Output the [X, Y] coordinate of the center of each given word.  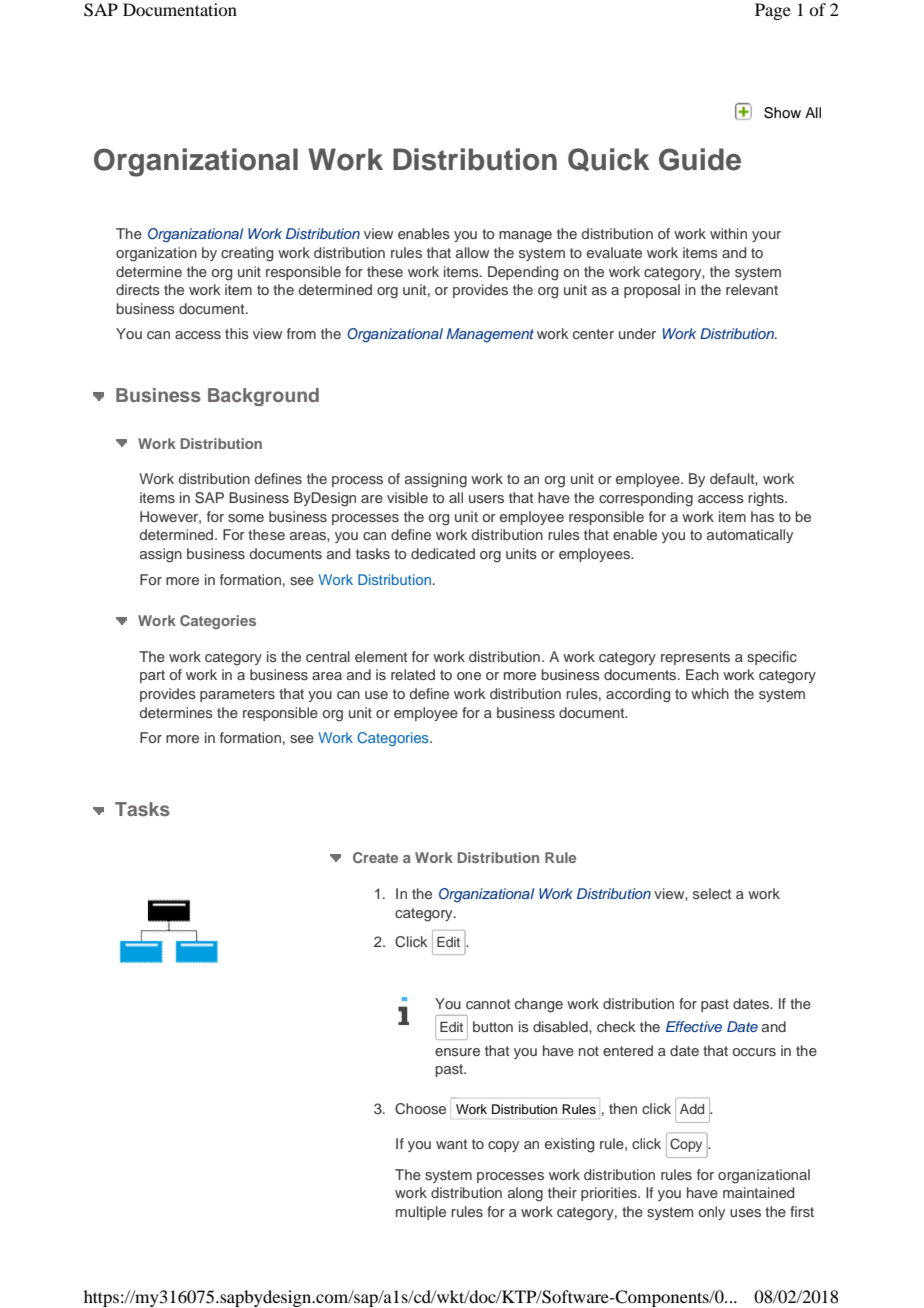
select [712, 893]
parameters [237, 695]
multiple [421, 1213]
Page [773, 11]
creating [247, 254]
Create [375, 857]
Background [263, 397]
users [486, 499]
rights [767, 499]
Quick [608, 160]
